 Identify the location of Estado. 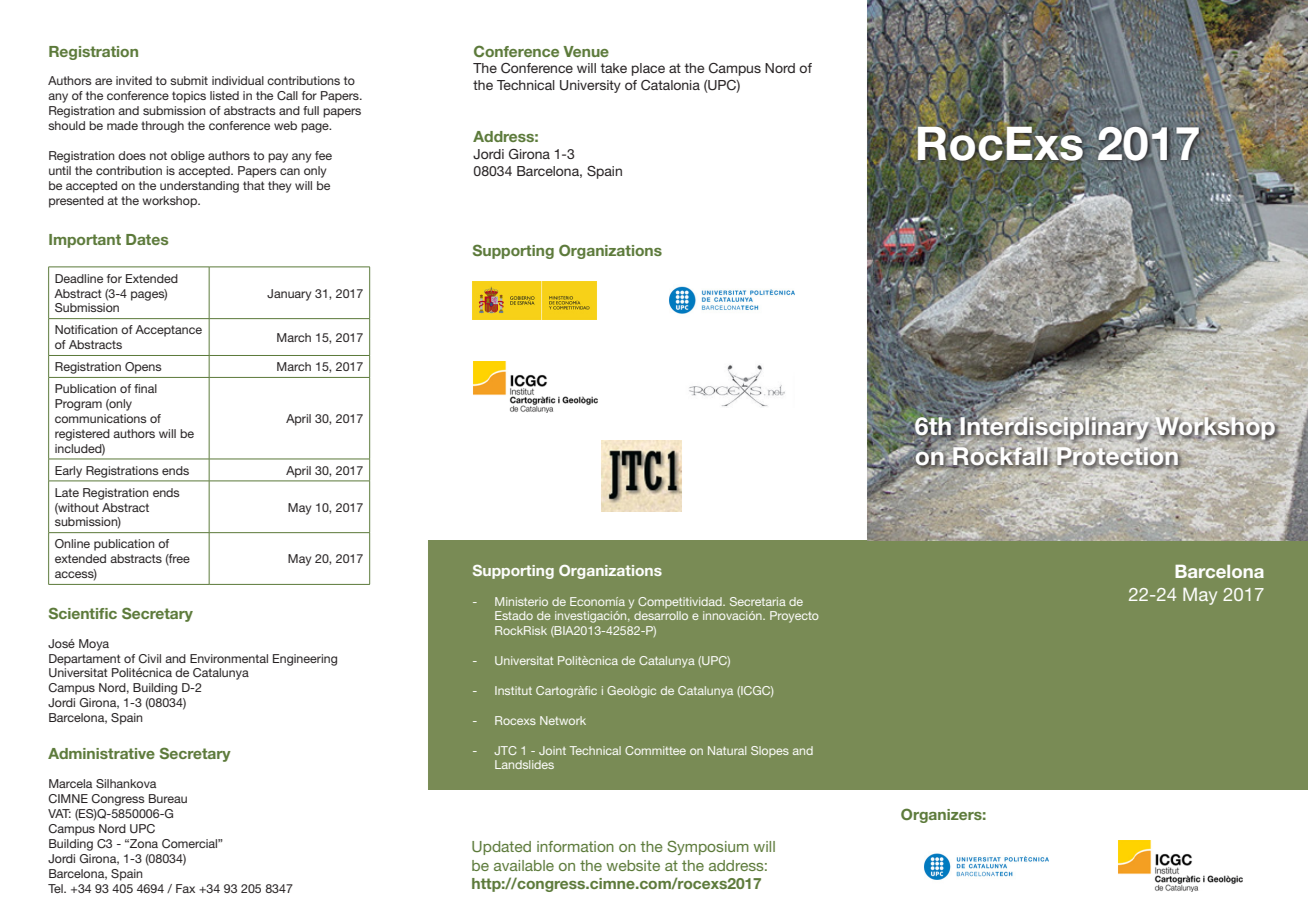
(514, 615).
